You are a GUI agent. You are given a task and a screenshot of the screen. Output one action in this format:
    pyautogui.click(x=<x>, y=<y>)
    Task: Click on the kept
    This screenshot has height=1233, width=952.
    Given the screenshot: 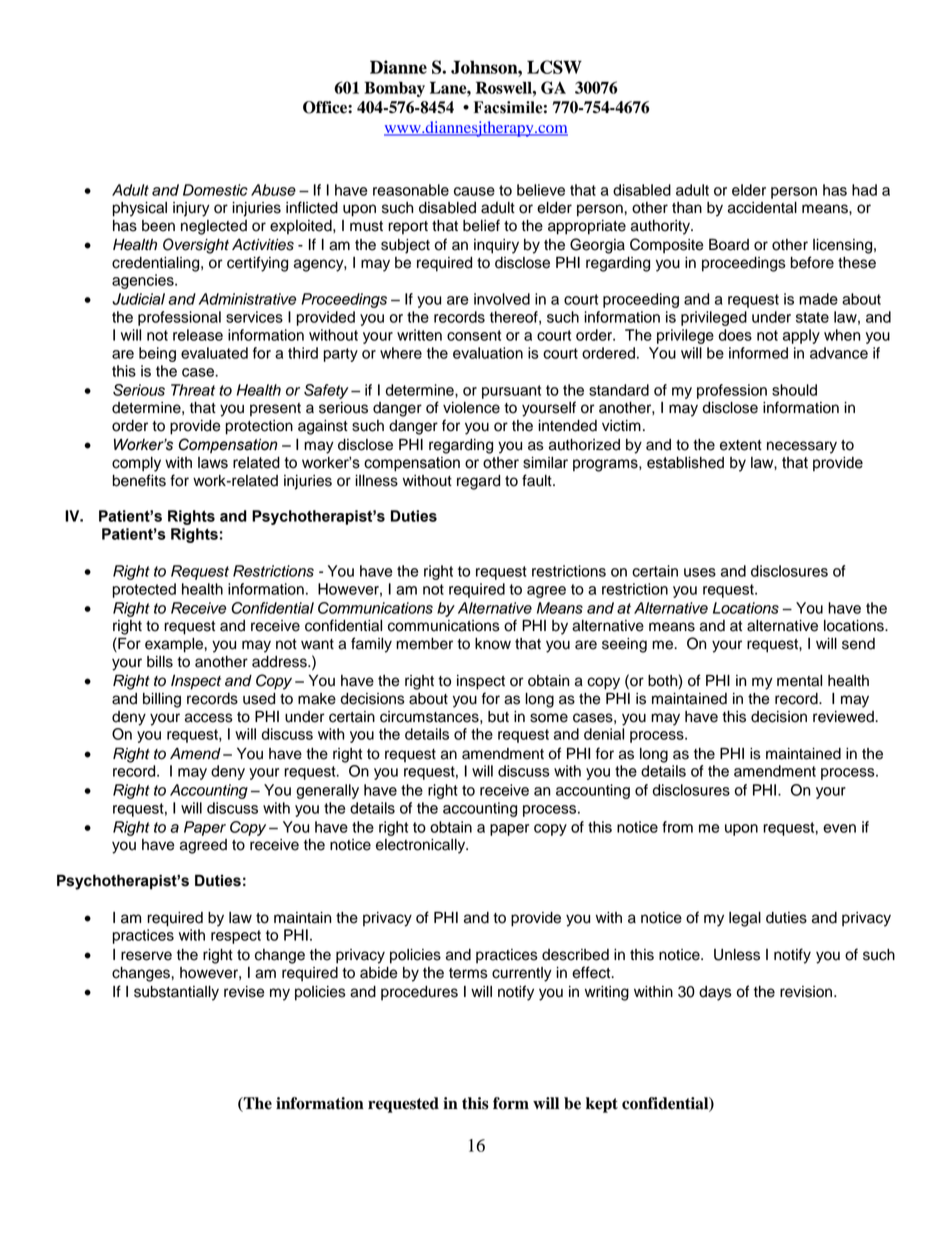 What is the action you would take?
    pyautogui.click(x=602, y=1105)
